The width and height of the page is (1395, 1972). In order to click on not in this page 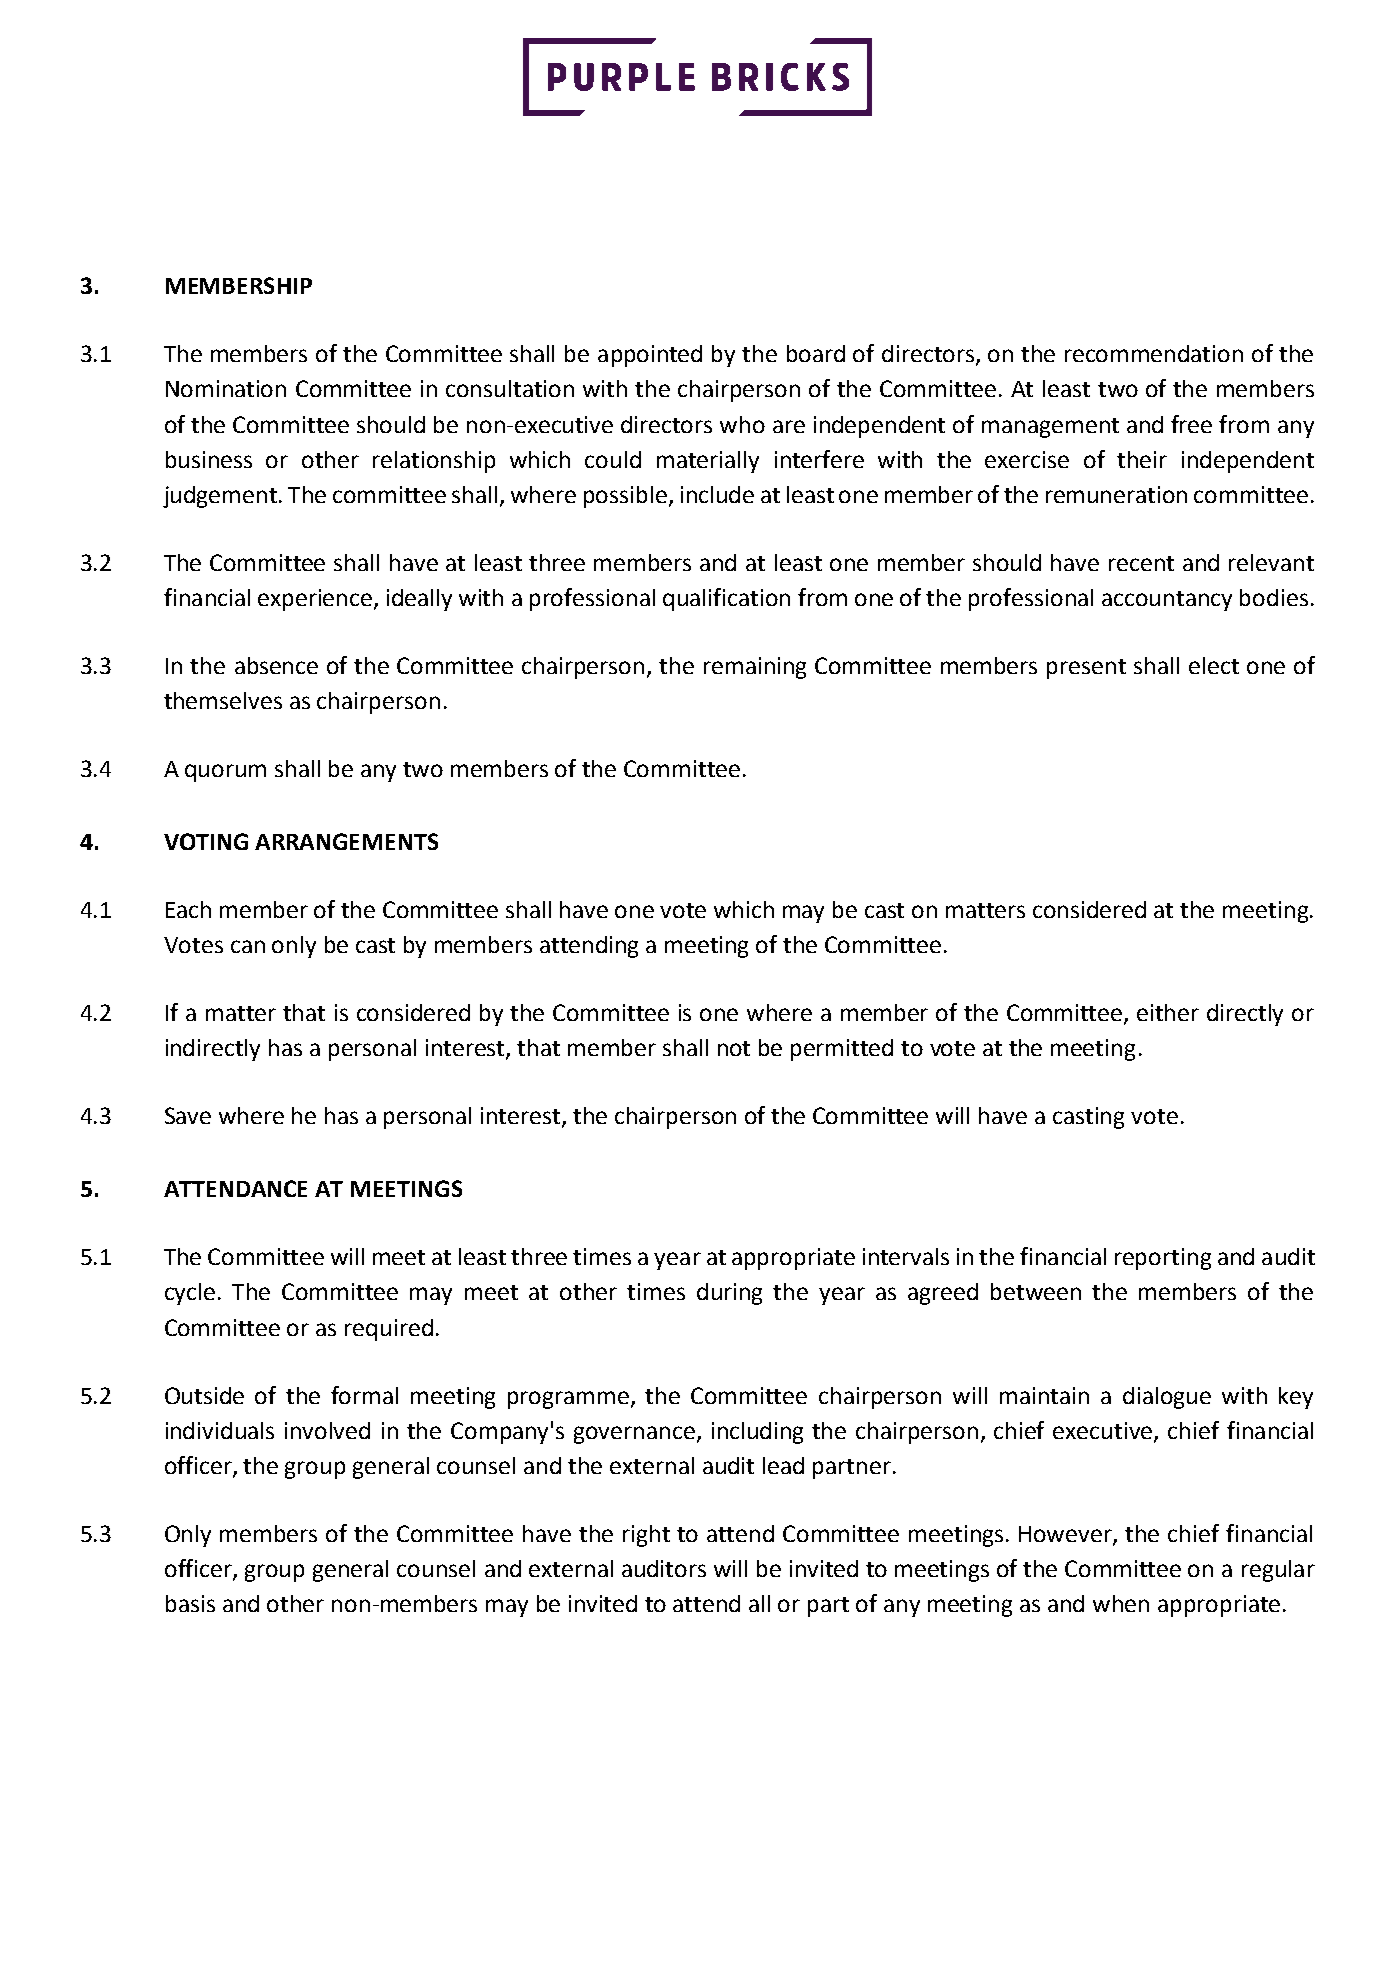, I will do `click(734, 1048)`.
